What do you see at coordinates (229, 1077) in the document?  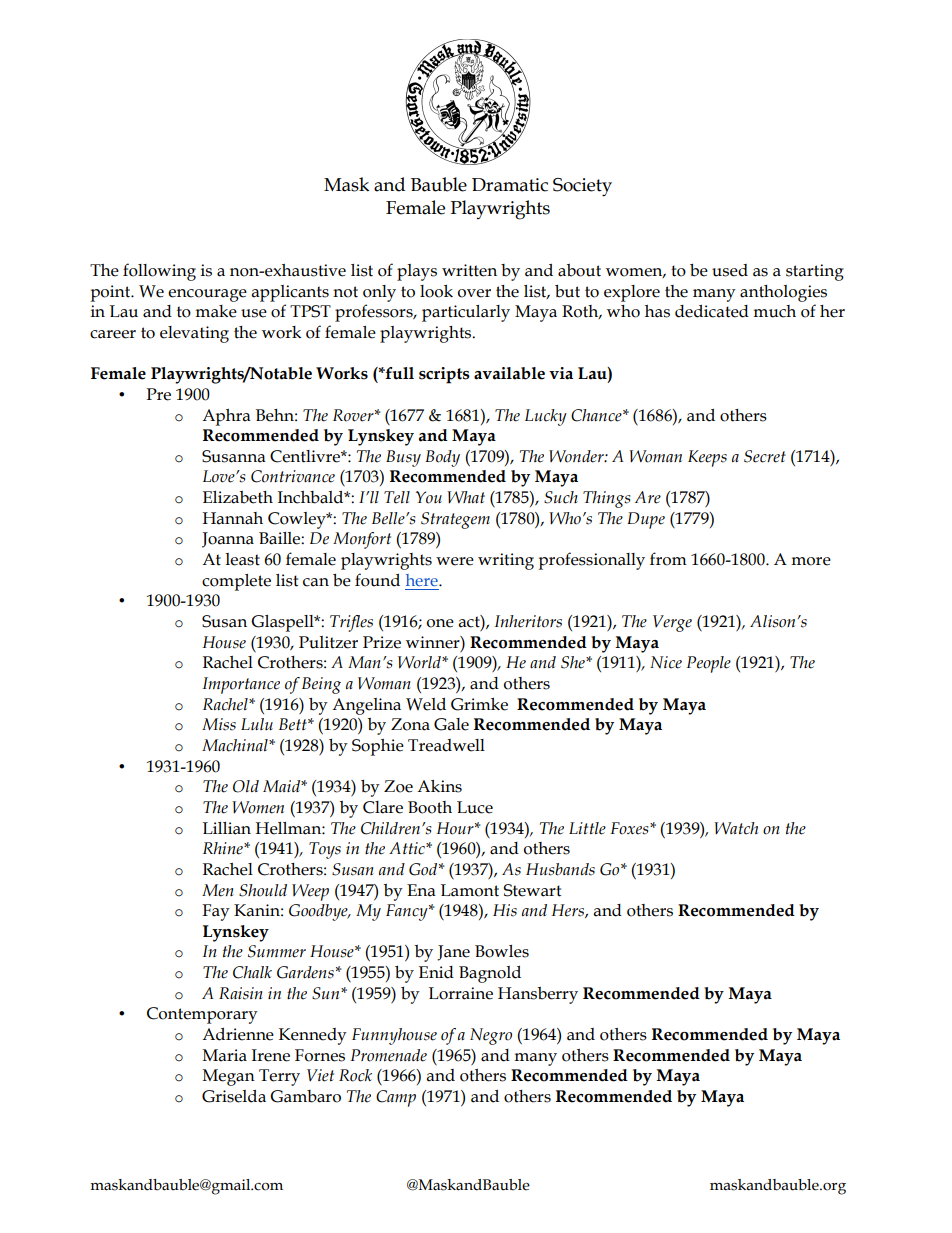 I see `Megan` at bounding box center [229, 1077].
